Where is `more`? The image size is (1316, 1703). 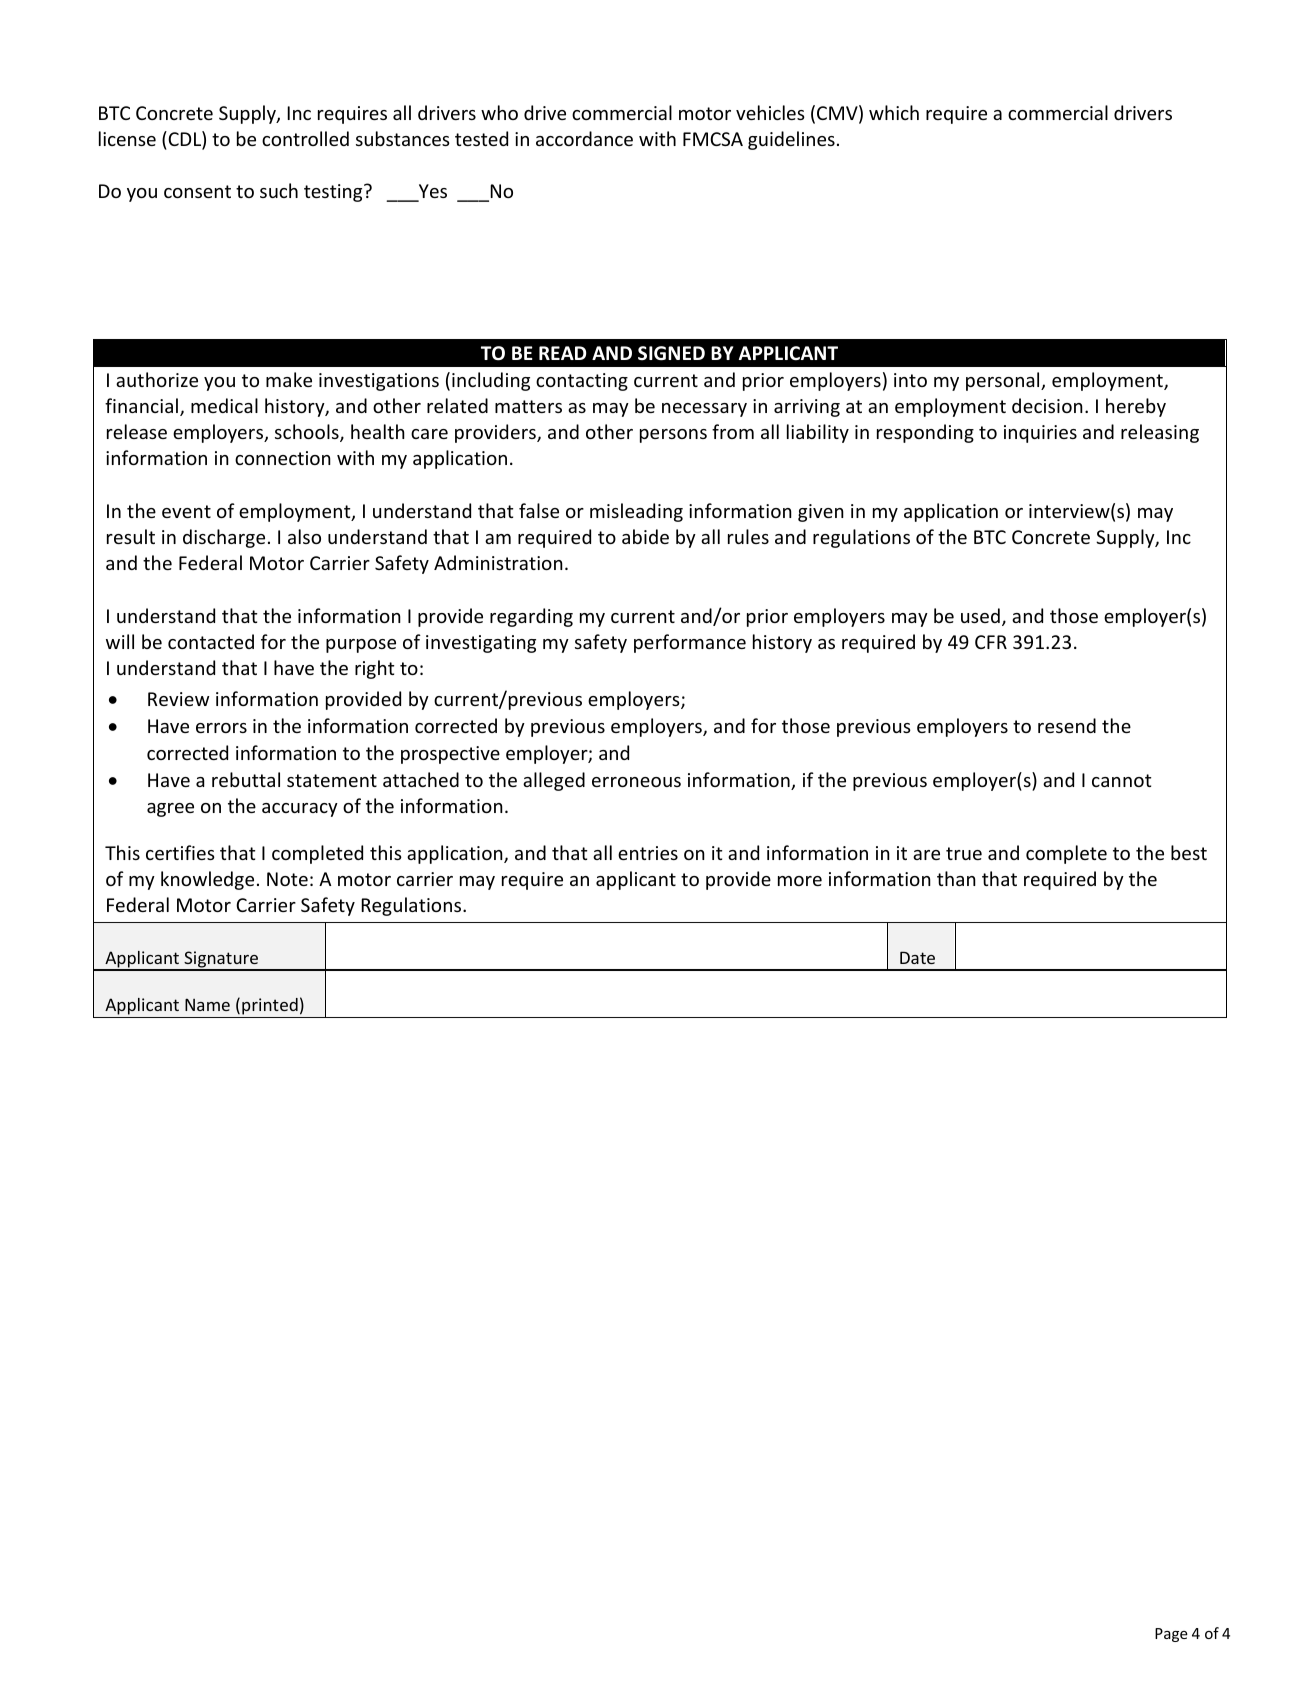 more is located at coordinates (800, 881).
